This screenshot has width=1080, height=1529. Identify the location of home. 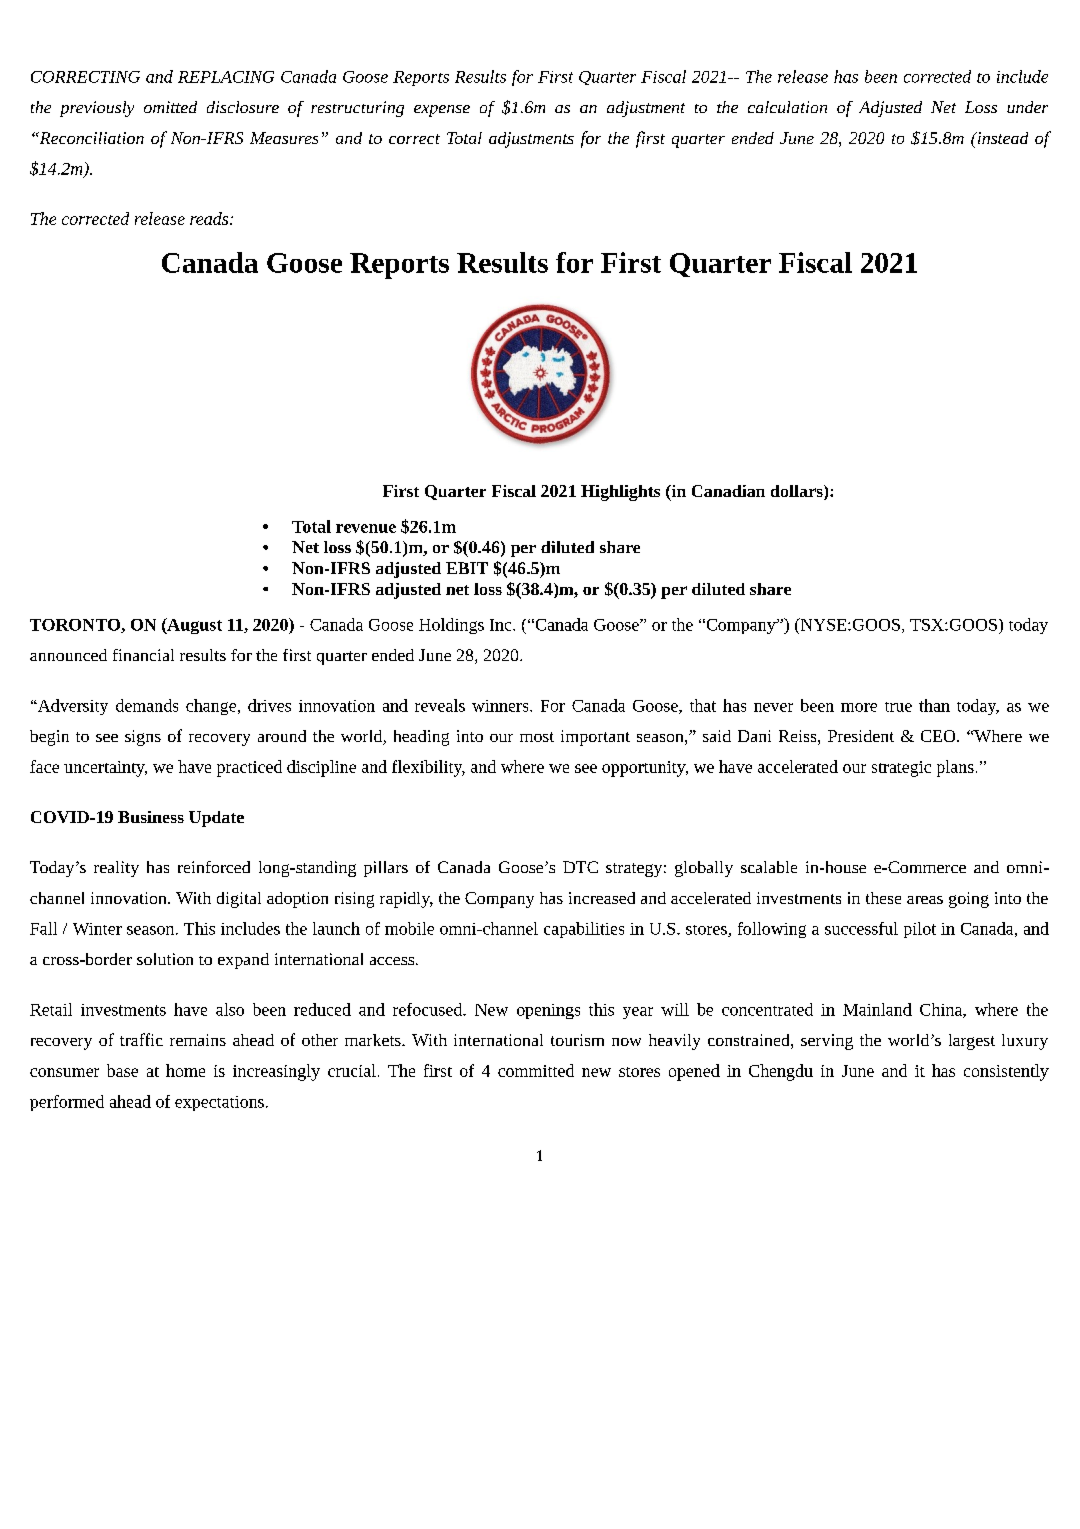
(185, 1070).
